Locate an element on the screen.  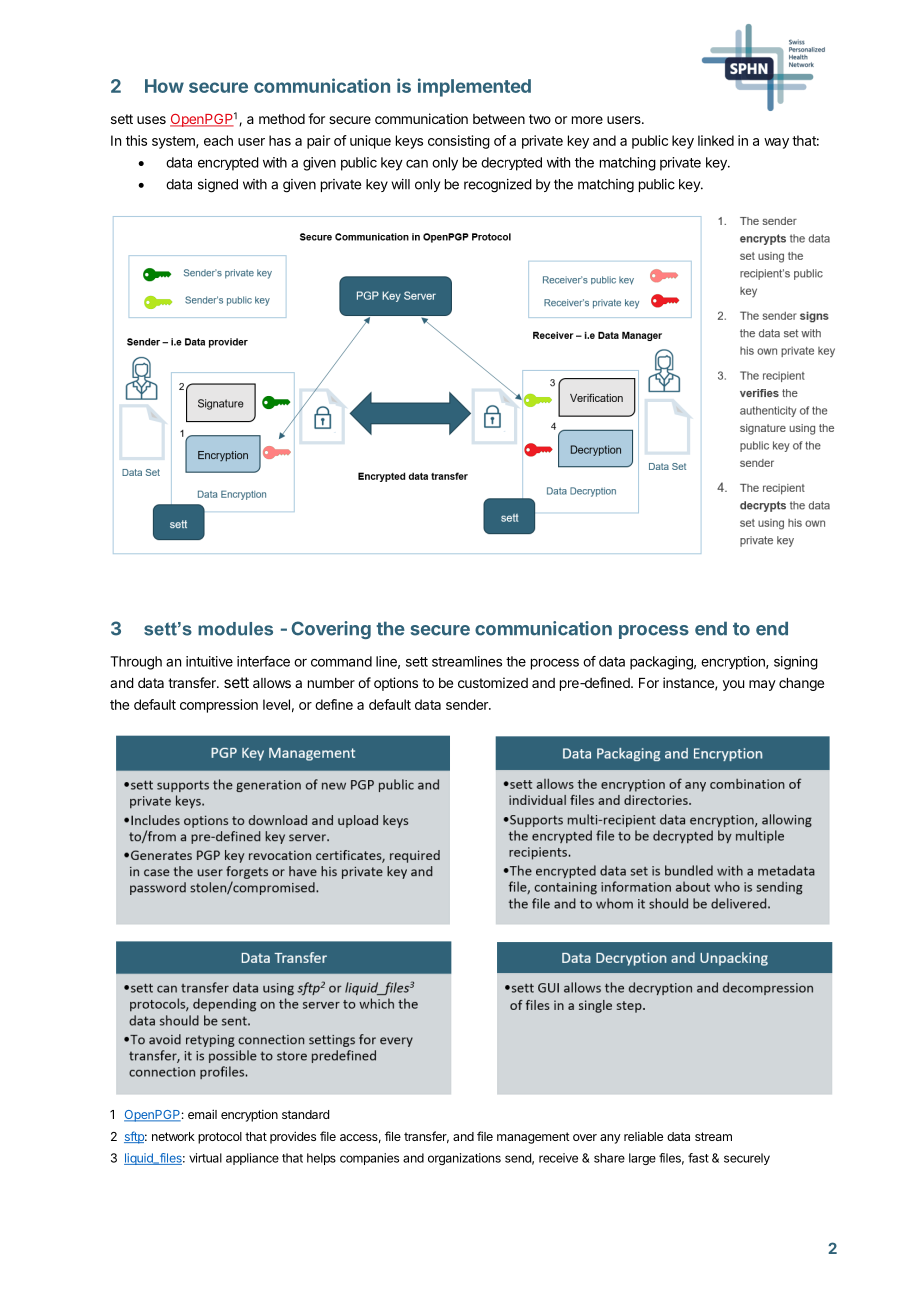
between is located at coordinates (499, 119).
